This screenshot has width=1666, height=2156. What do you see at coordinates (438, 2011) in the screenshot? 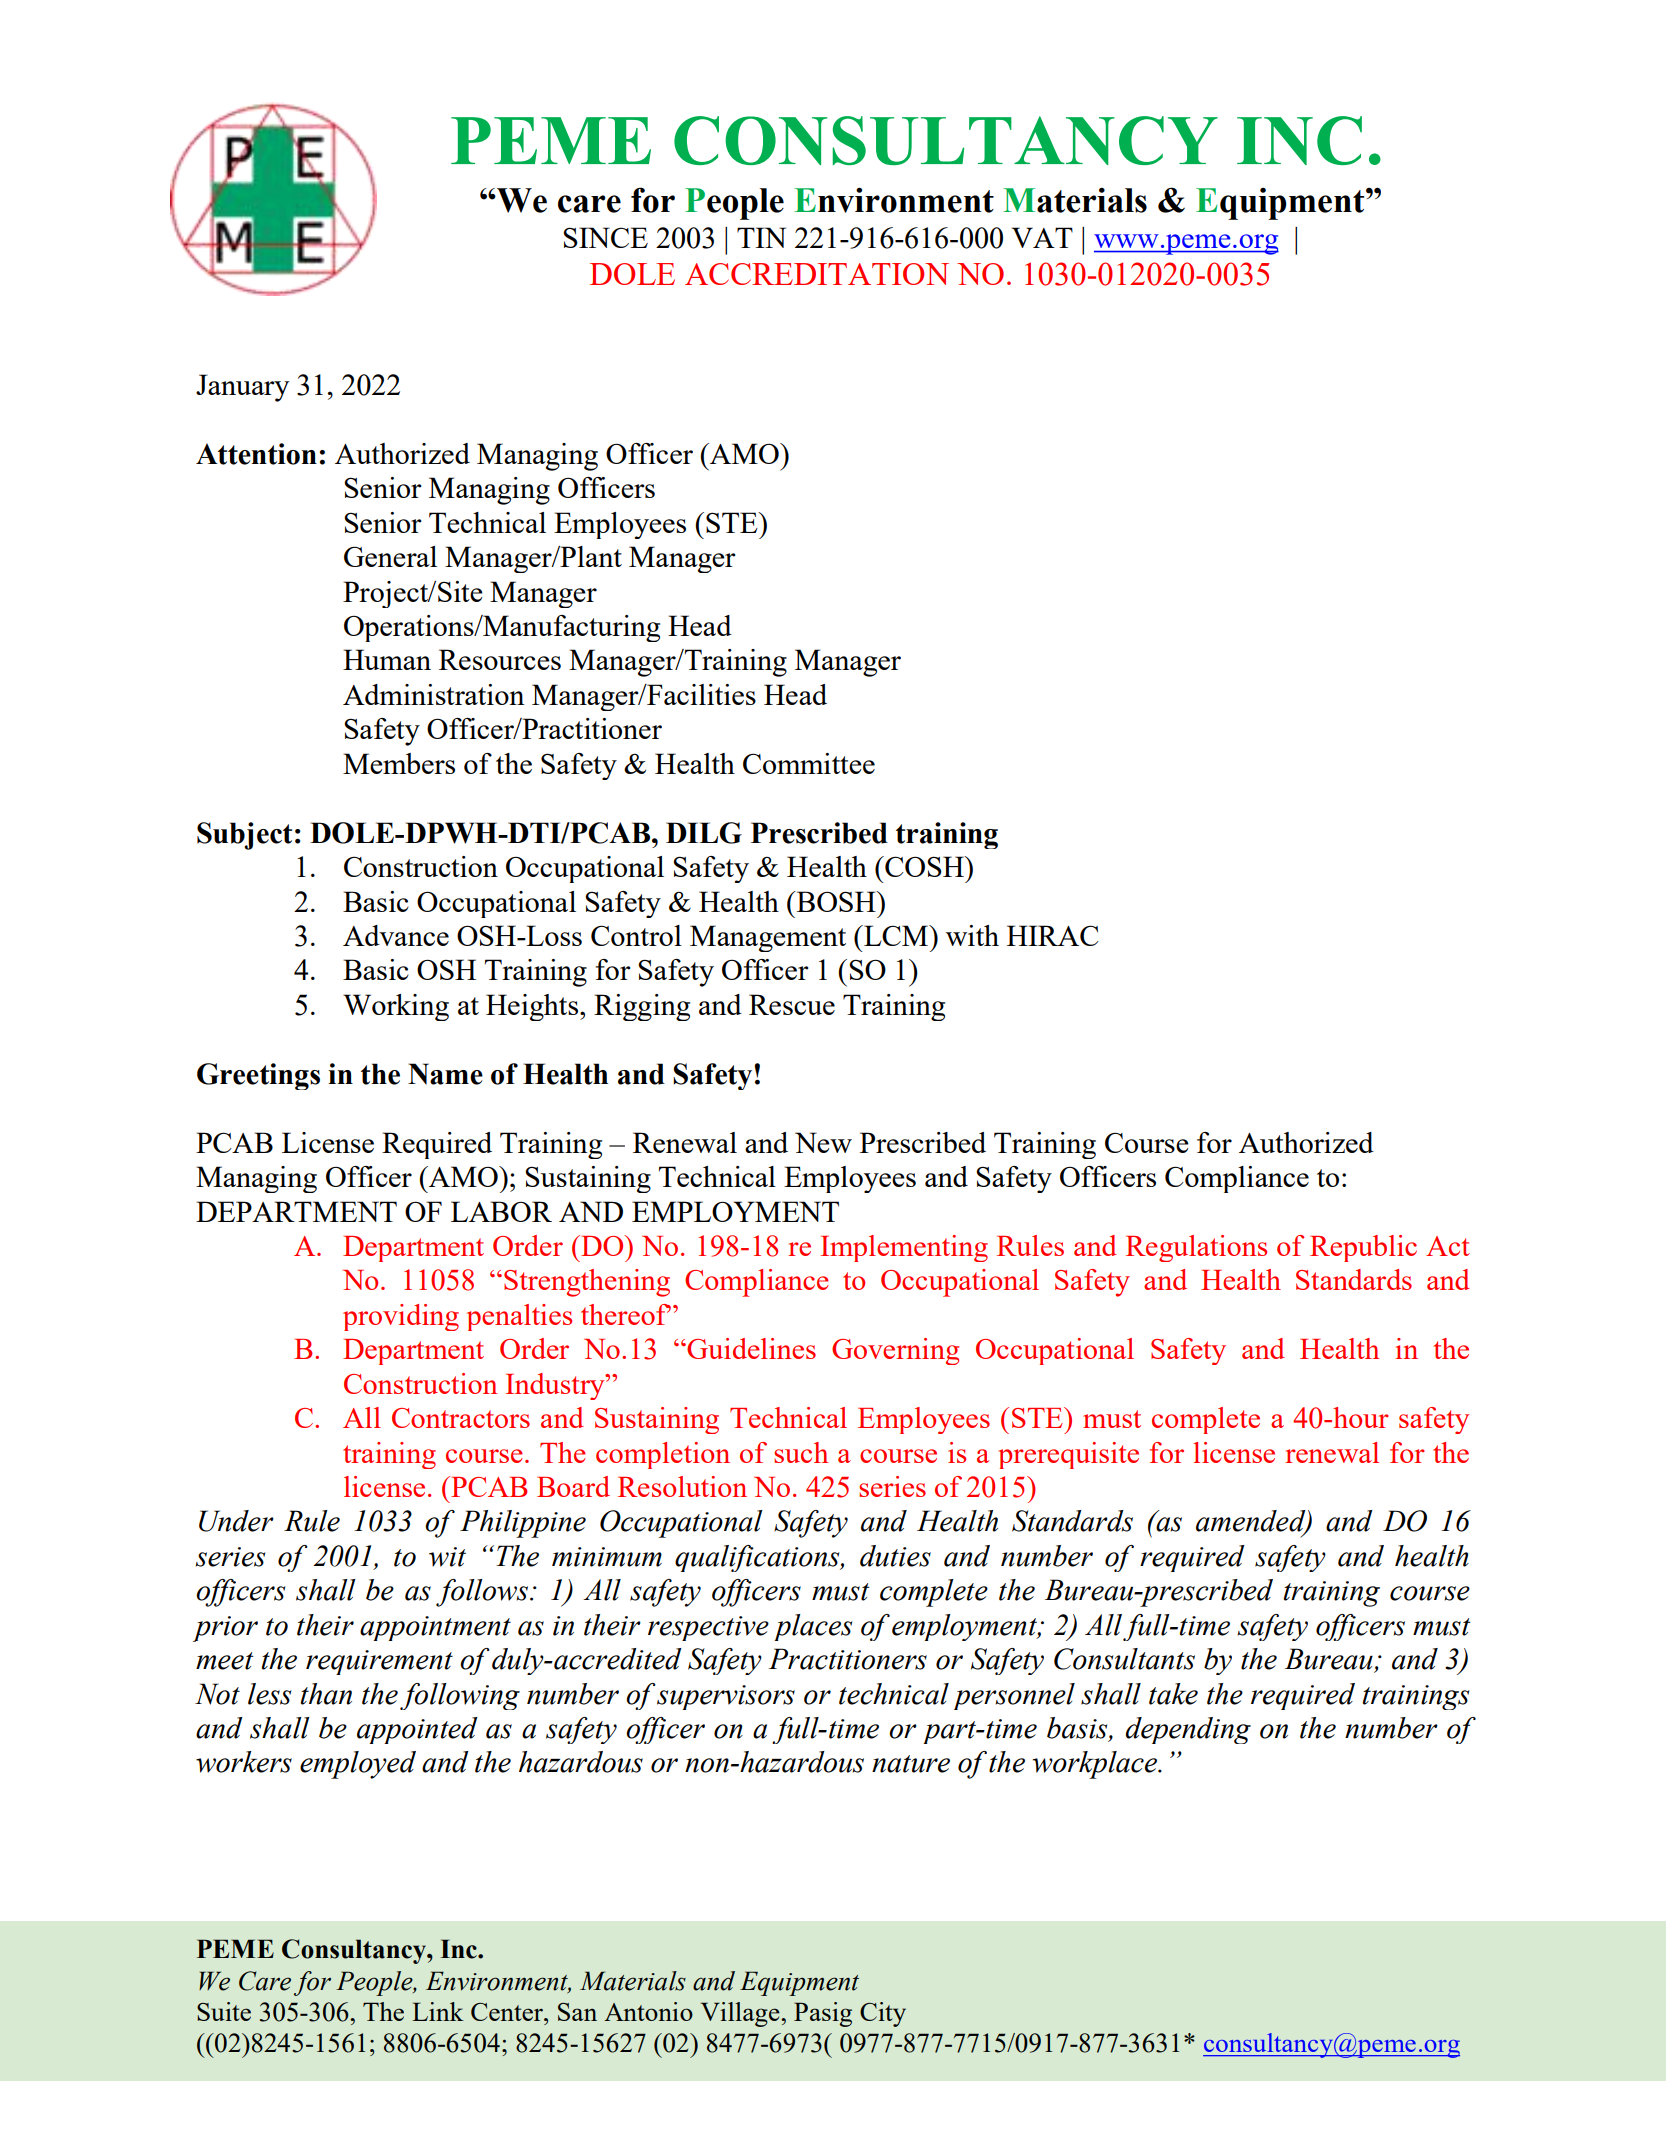
I see `Link` at bounding box center [438, 2011].
